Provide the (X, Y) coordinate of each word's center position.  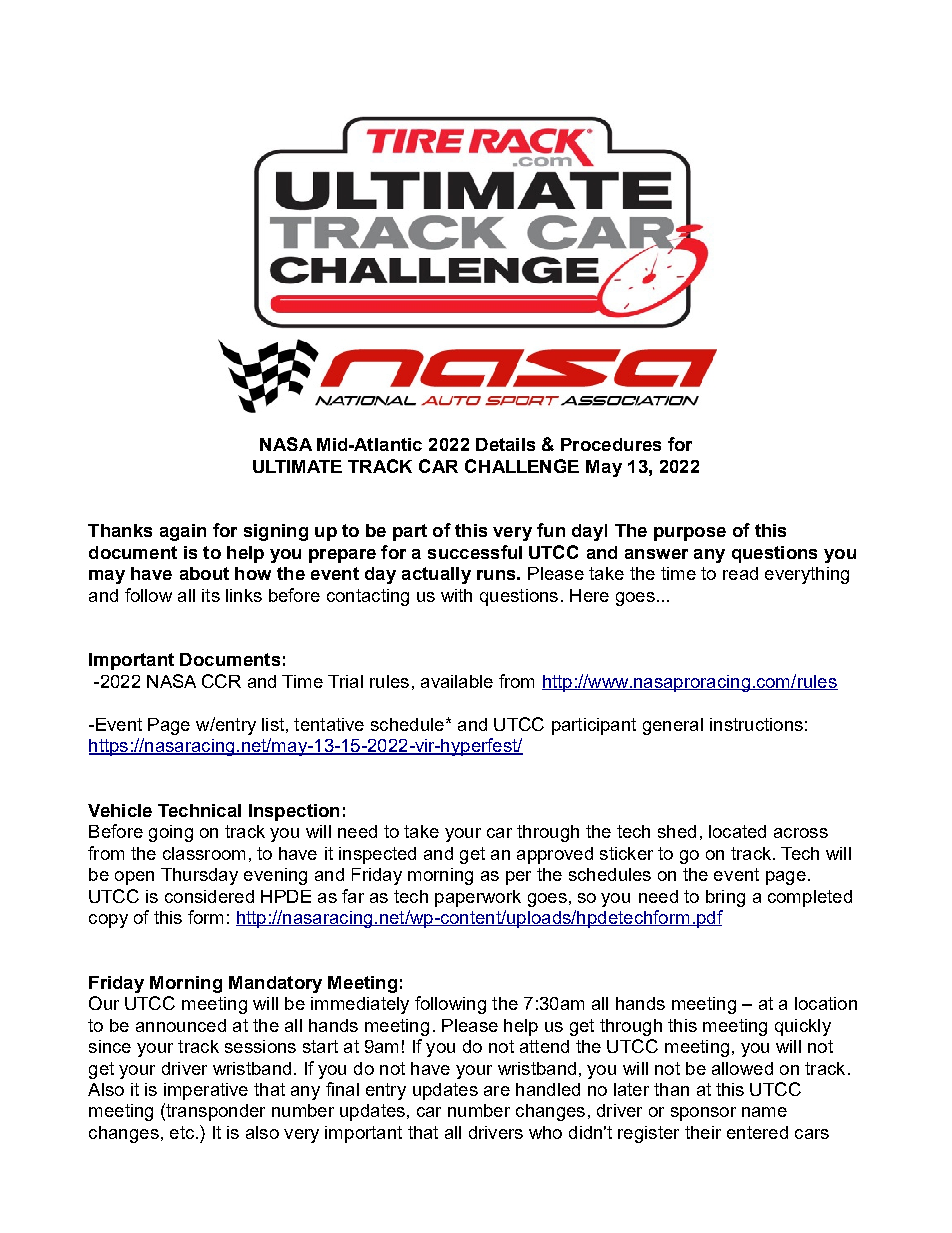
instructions (756, 724)
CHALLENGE (522, 466)
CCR (221, 681)
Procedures (611, 444)
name (764, 1112)
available (457, 681)
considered (209, 896)
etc (182, 1132)
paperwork (478, 898)
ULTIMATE (297, 466)
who (545, 1132)
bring (725, 898)
